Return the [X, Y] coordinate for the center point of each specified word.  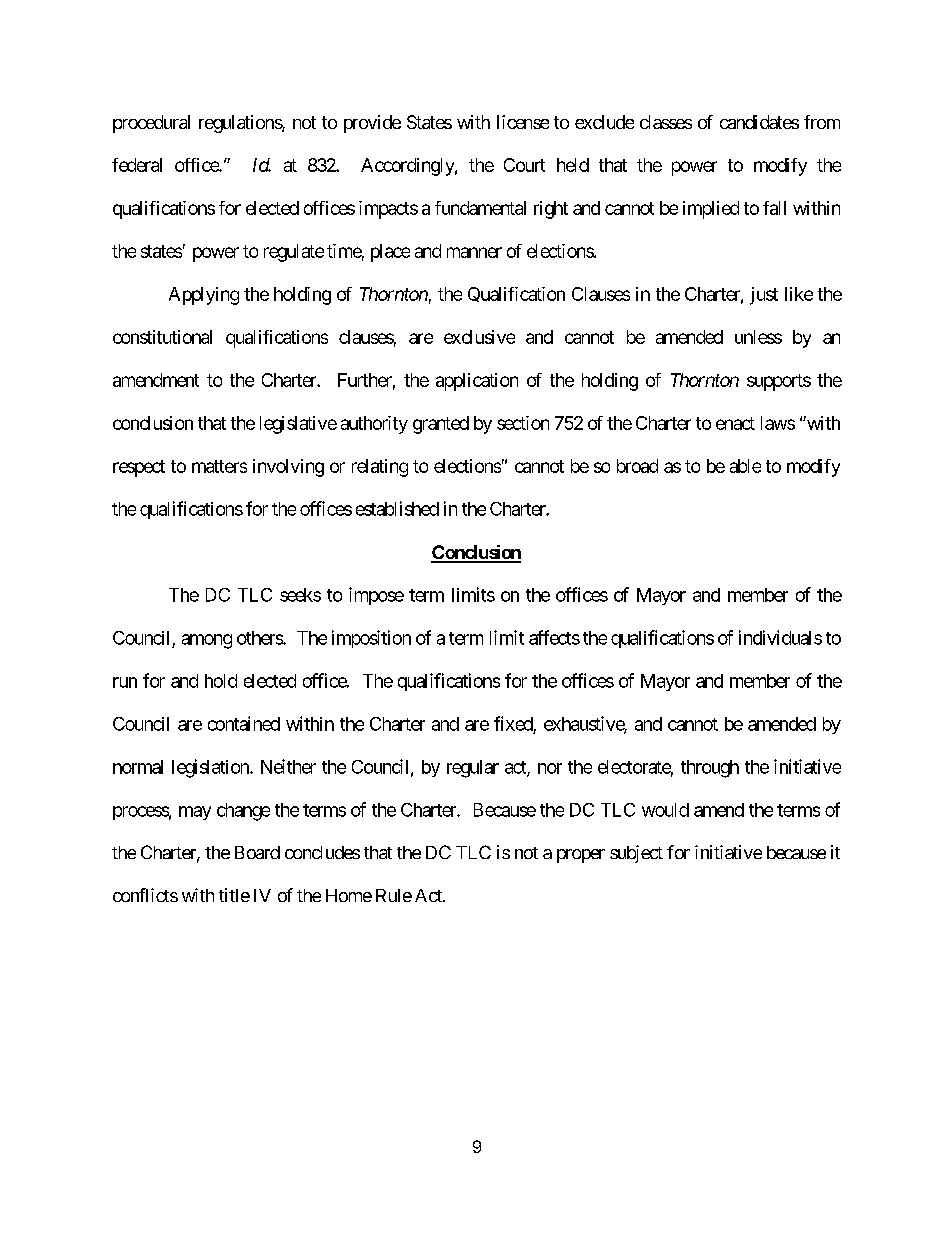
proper [581, 856]
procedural [151, 124]
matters [219, 466]
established [397, 508]
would [665, 810]
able [745, 466]
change [243, 812]
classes [666, 122]
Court [524, 165]
